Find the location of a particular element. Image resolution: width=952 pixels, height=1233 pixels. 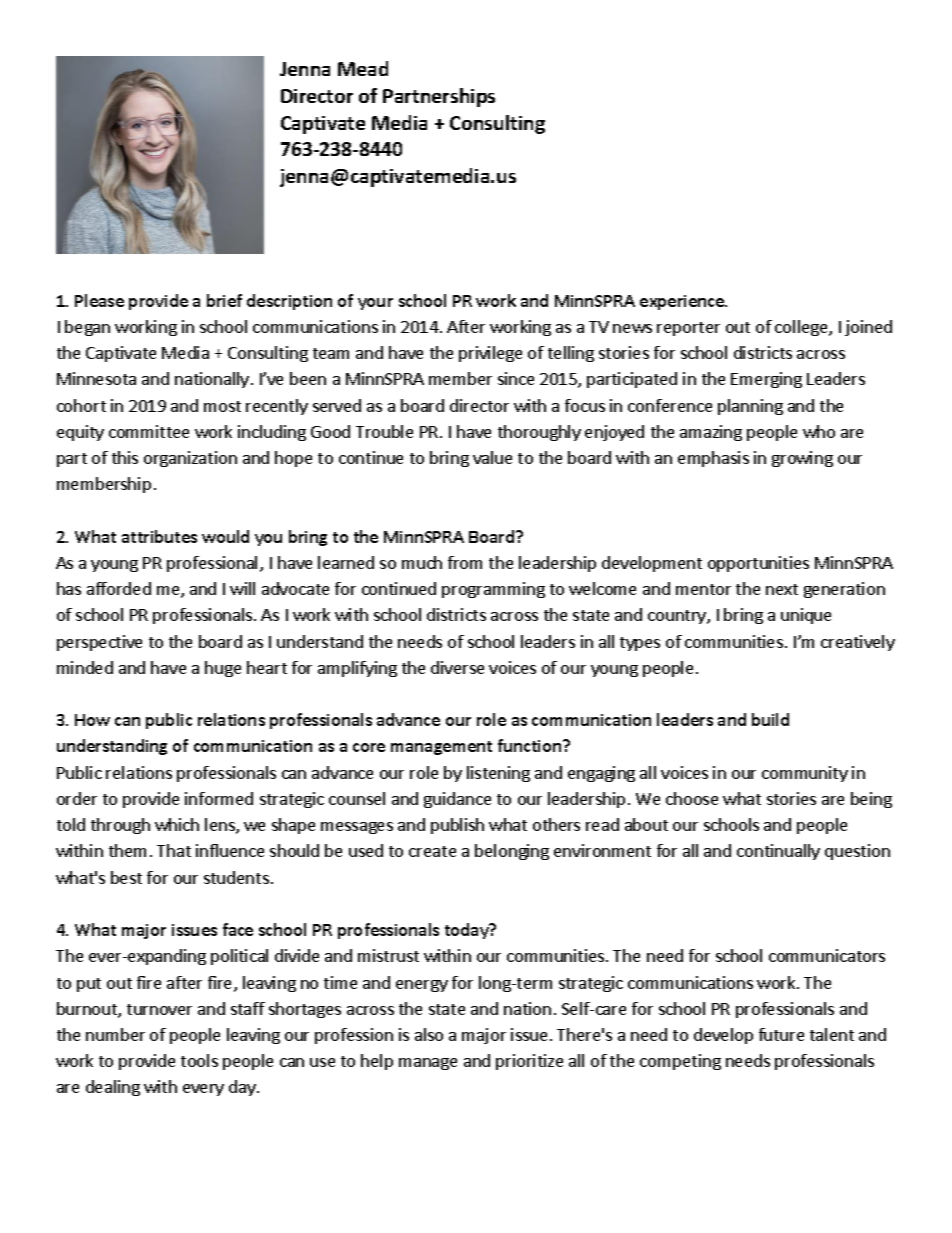

planning is located at coordinates (750, 407).
